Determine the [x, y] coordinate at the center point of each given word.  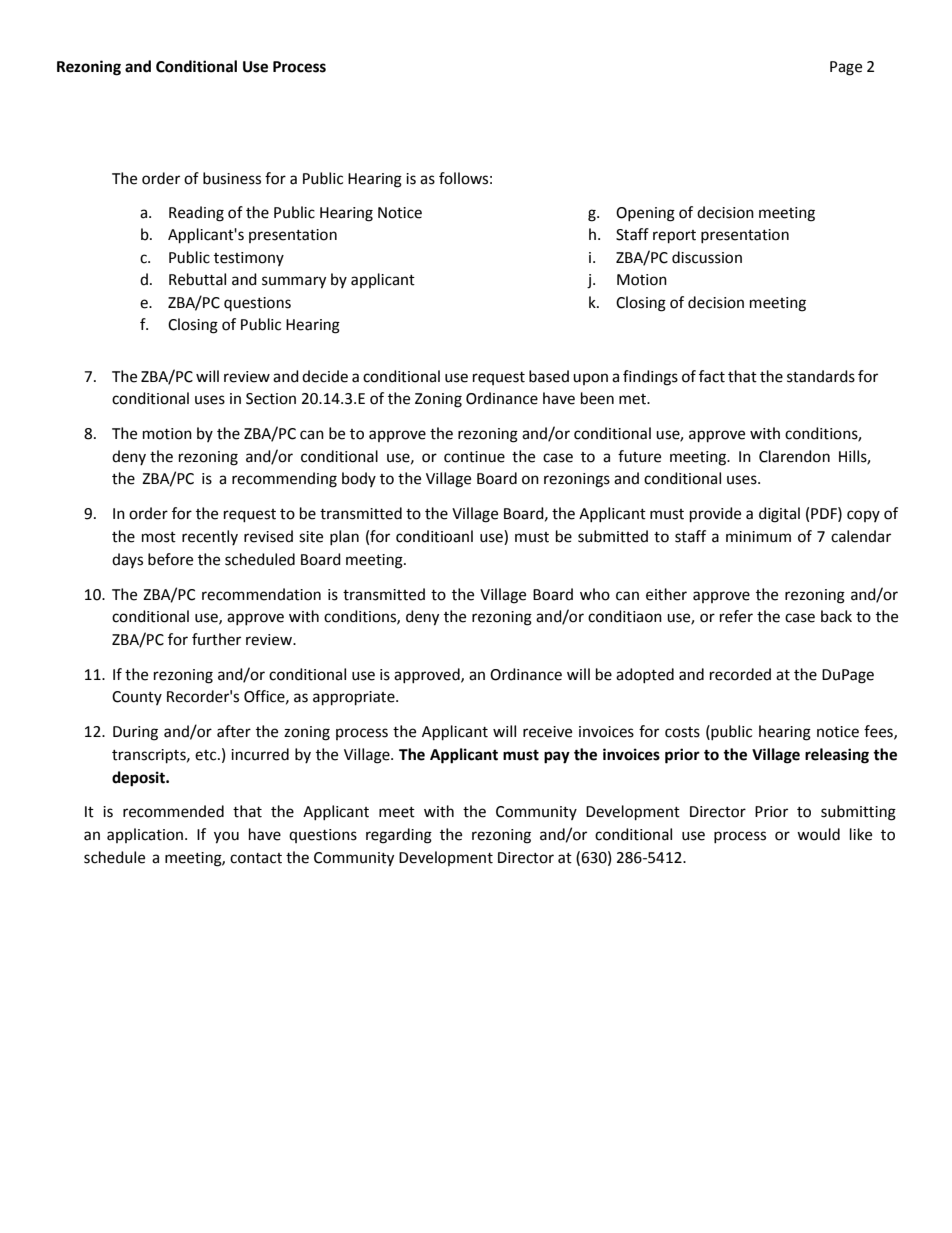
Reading [196, 214]
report [674, 237]
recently [210, 537]
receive [547, 732]
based [549, 376]
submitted [613, 536]
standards [821, 376]
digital [779, 515]
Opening [645, 214]
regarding [399, 836]
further [216, 639]
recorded [740, 674]
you [226, 837]
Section [271, 399]
